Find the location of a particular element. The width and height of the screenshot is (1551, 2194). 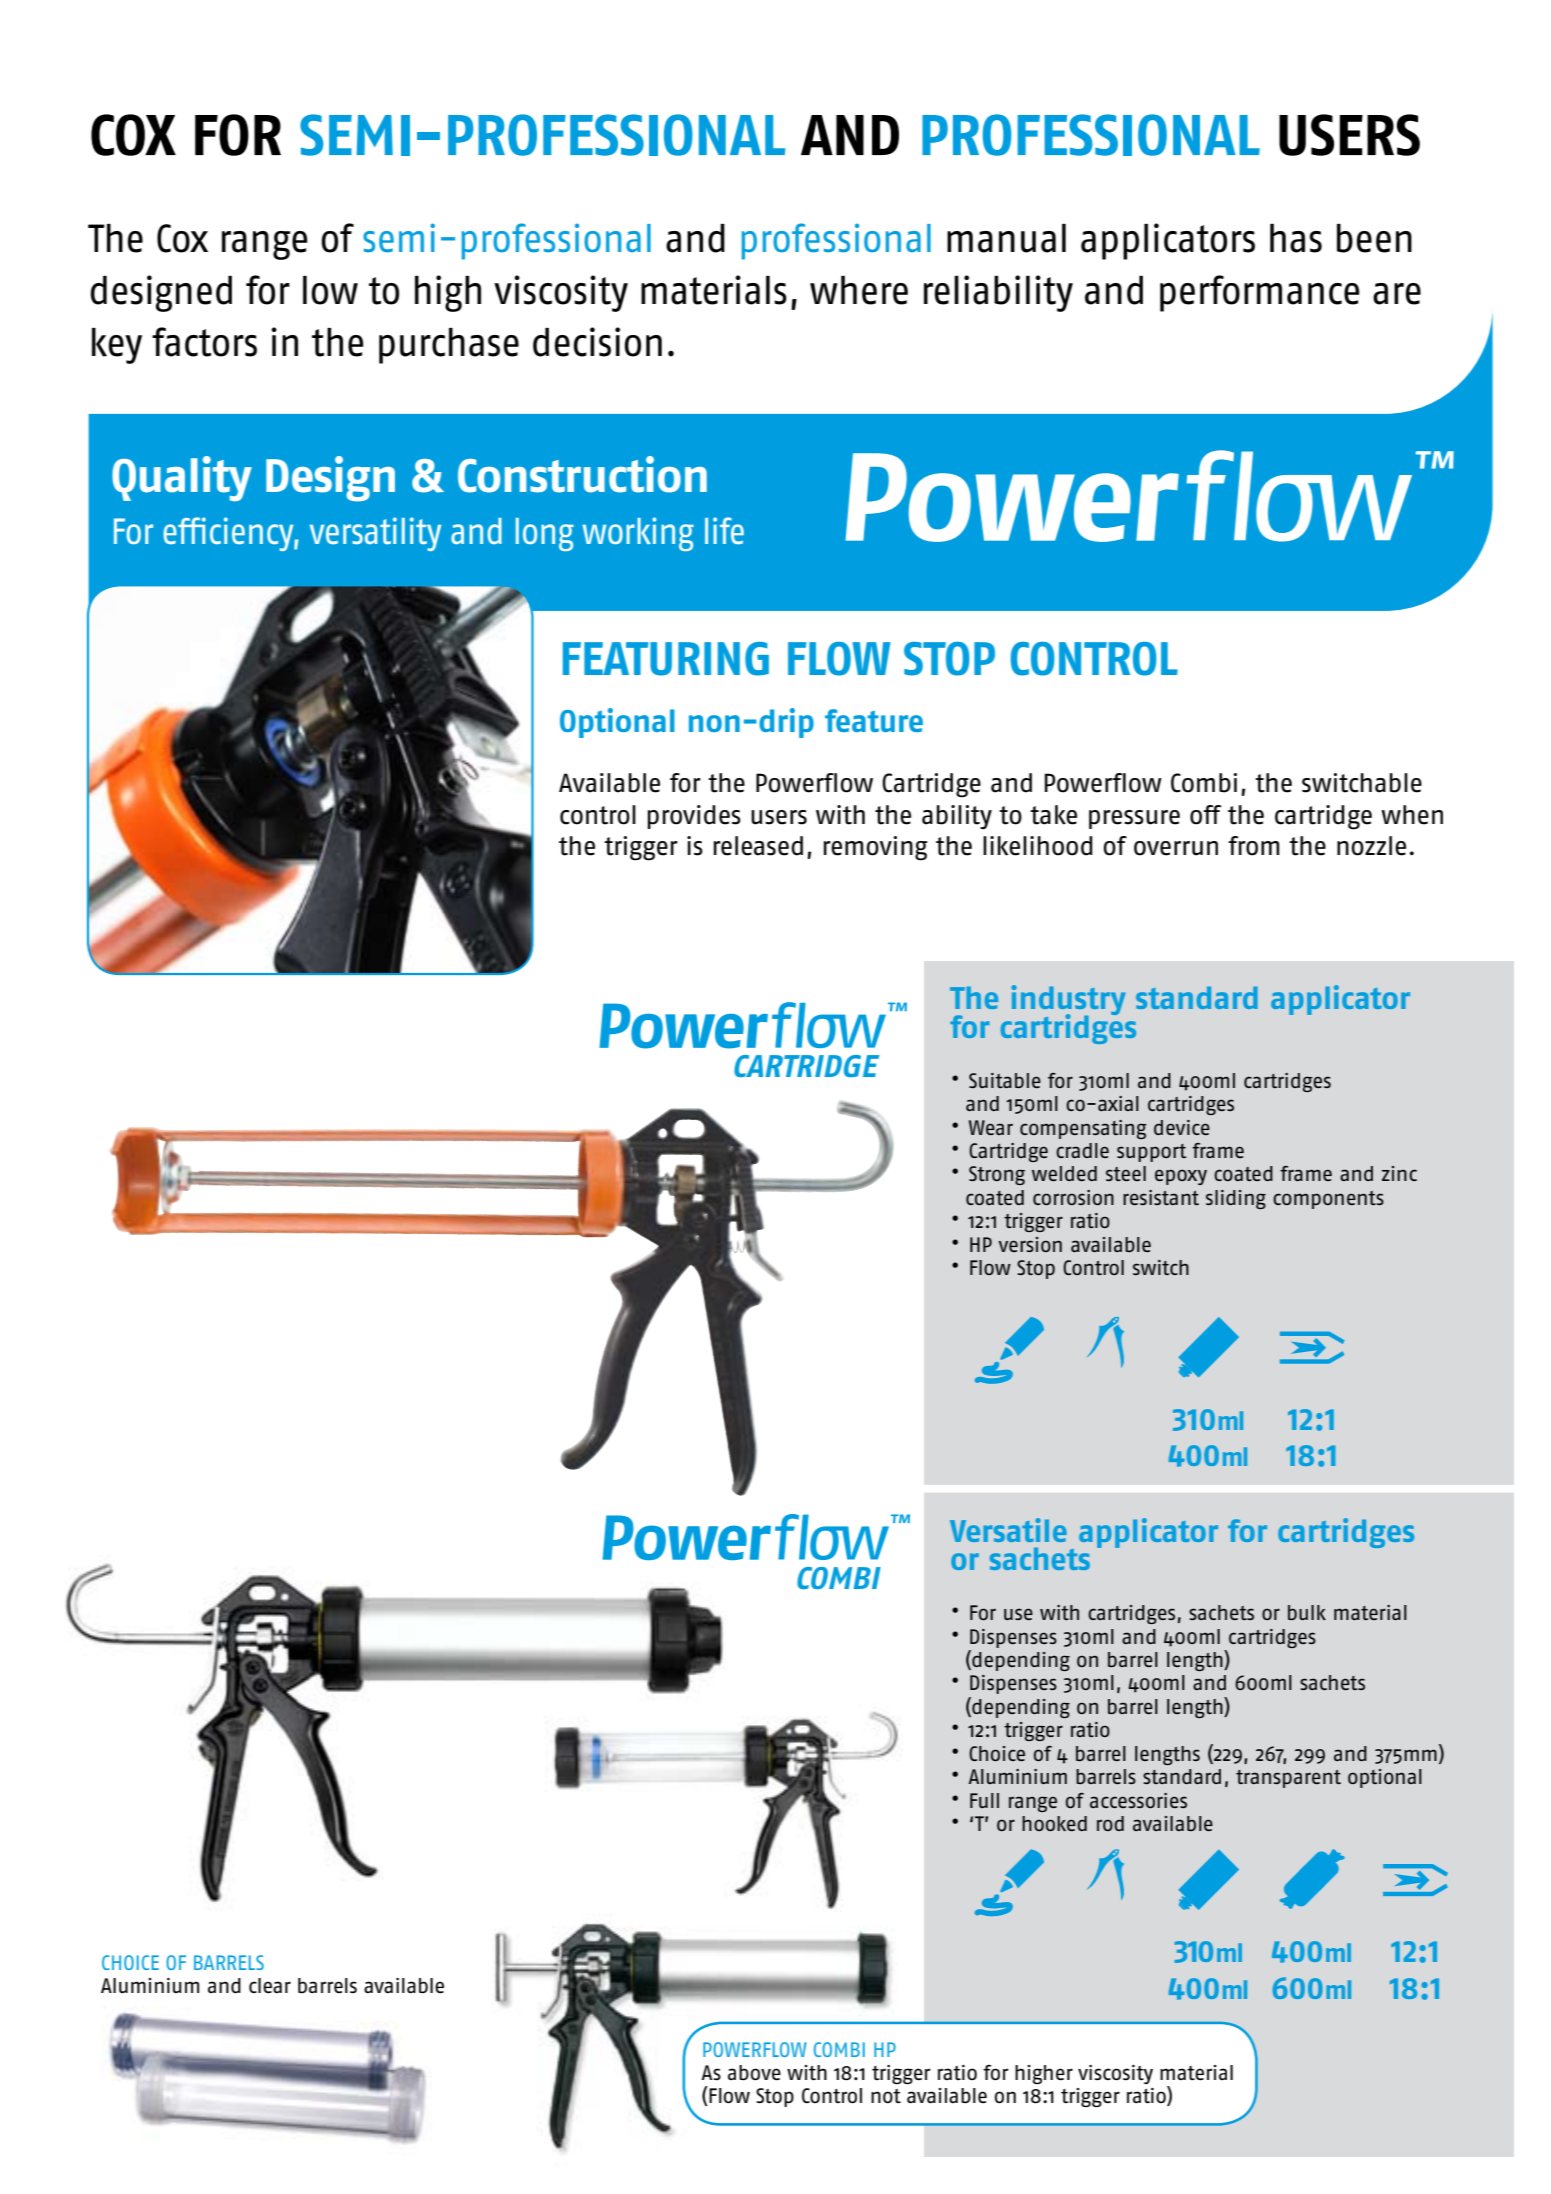

Strong is located at coordinates (997, 1175).
